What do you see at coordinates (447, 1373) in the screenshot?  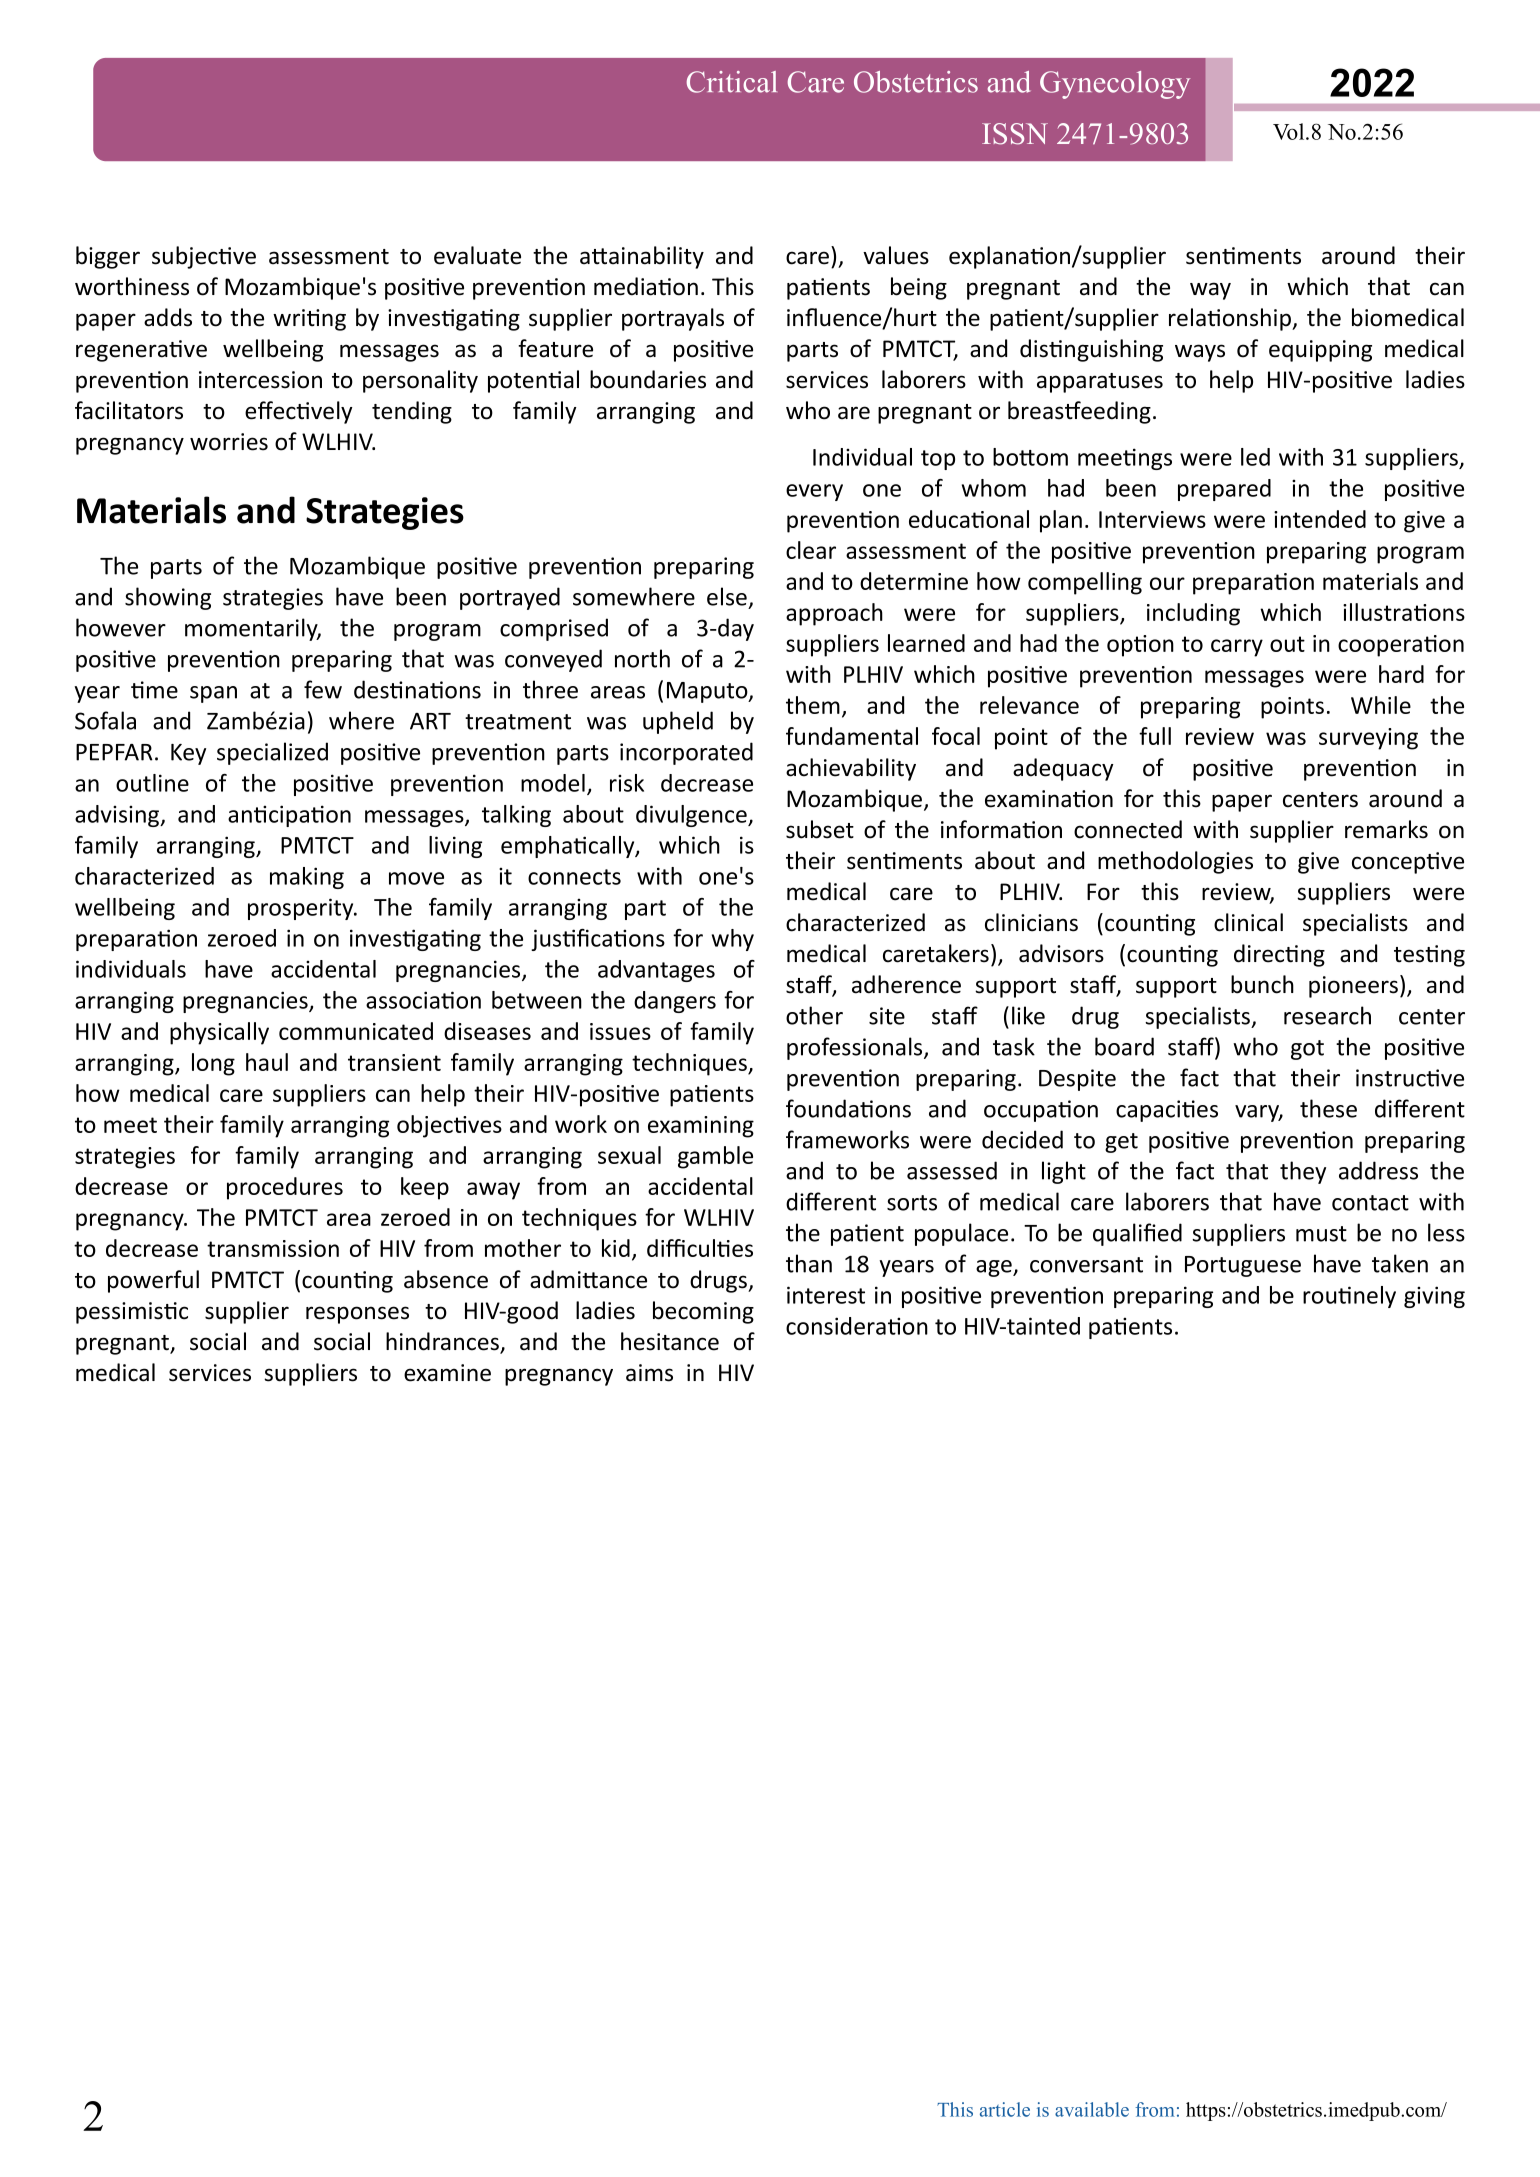 I see `examine` at bounding box center [447, 1373].
